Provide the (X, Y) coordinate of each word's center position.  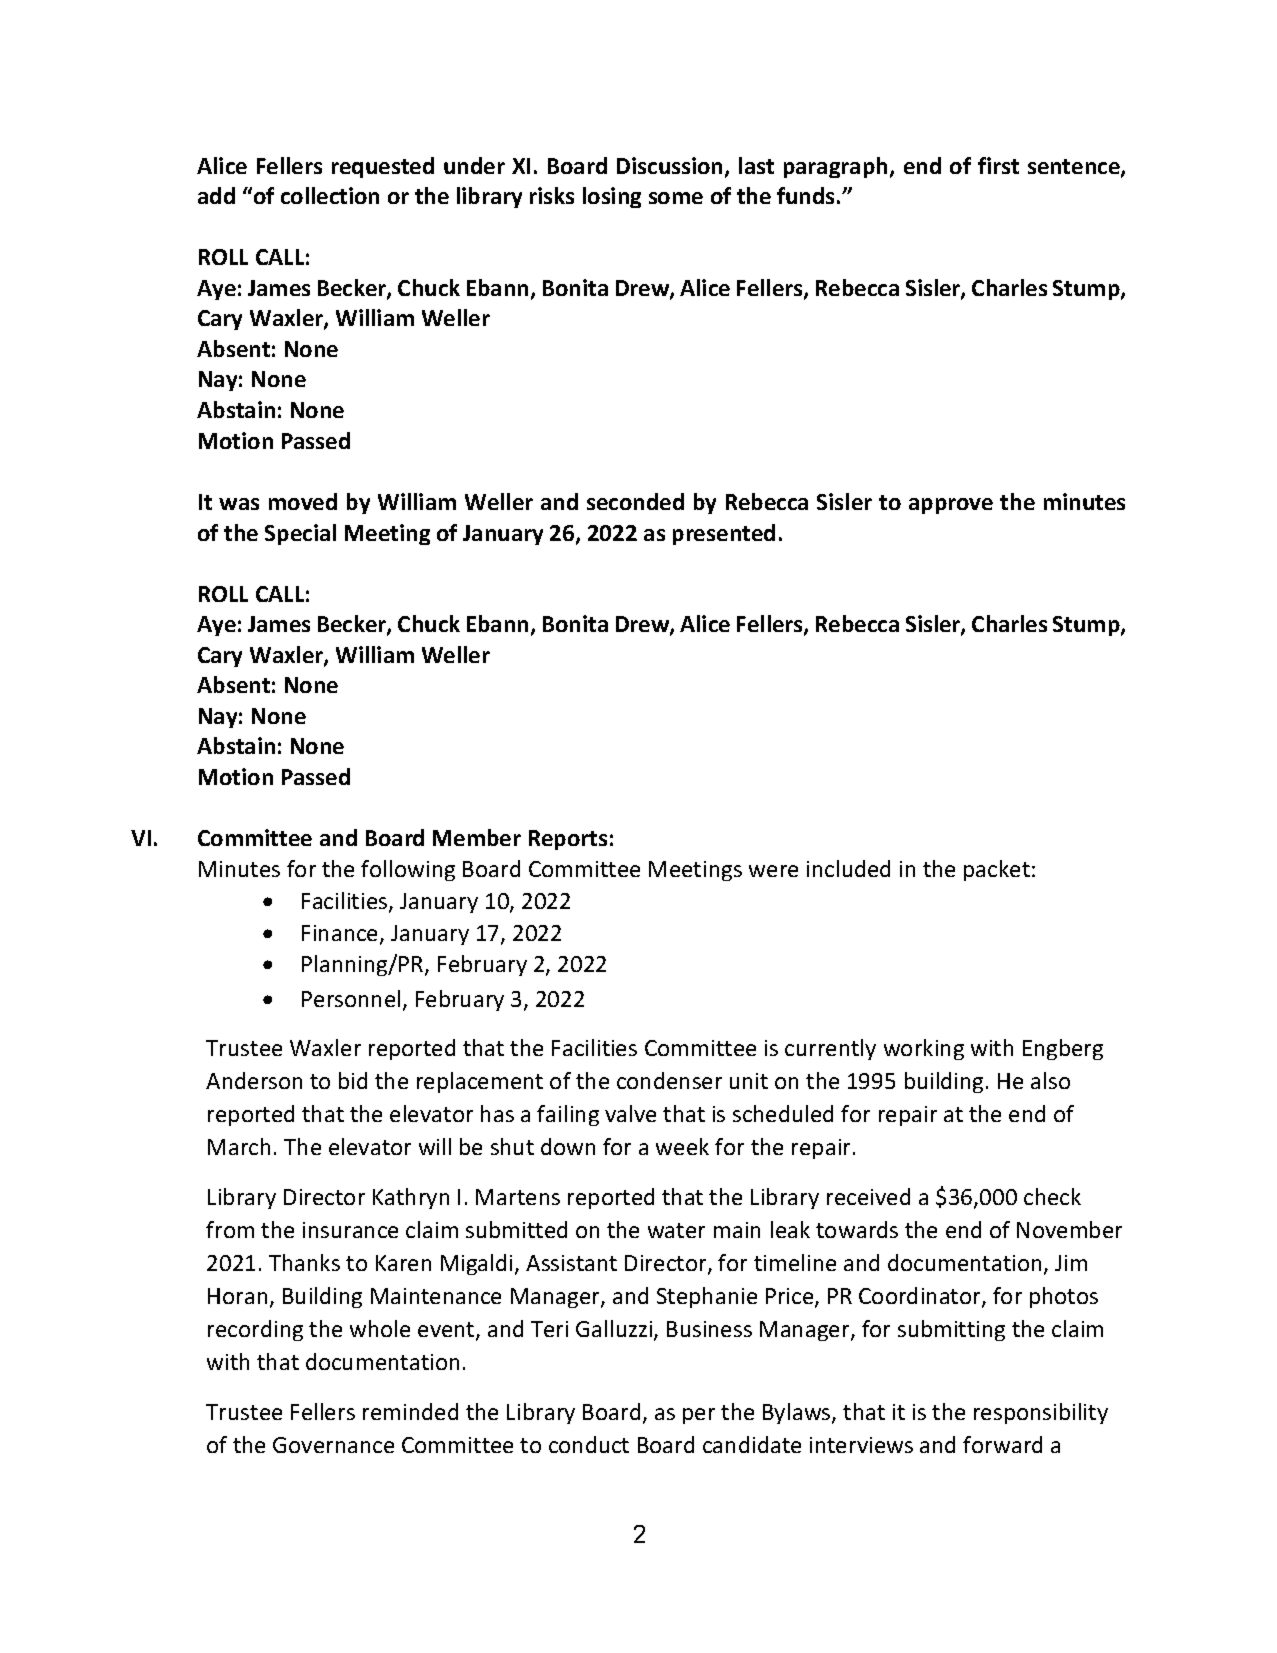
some (676, 198)
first (998, 165)
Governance (333, 1445)
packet (997, 870)
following (408, 870)
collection (330, 195)
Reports (568, 840)
